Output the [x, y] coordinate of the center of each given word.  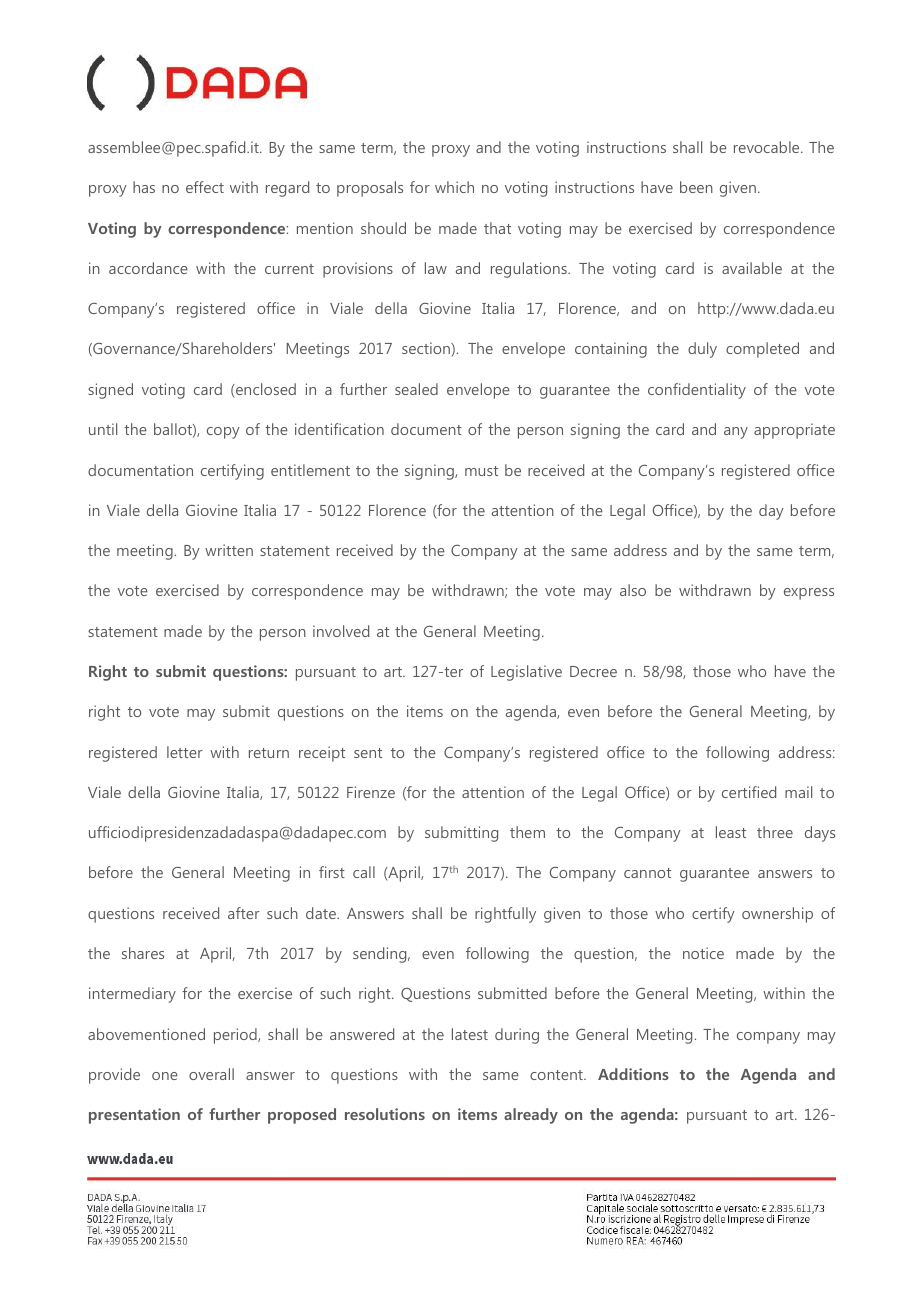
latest [470, 1034]
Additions [633, 1074]
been [696, 187]
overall [211, 1074]
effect [205, 187]
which [454, 187]
